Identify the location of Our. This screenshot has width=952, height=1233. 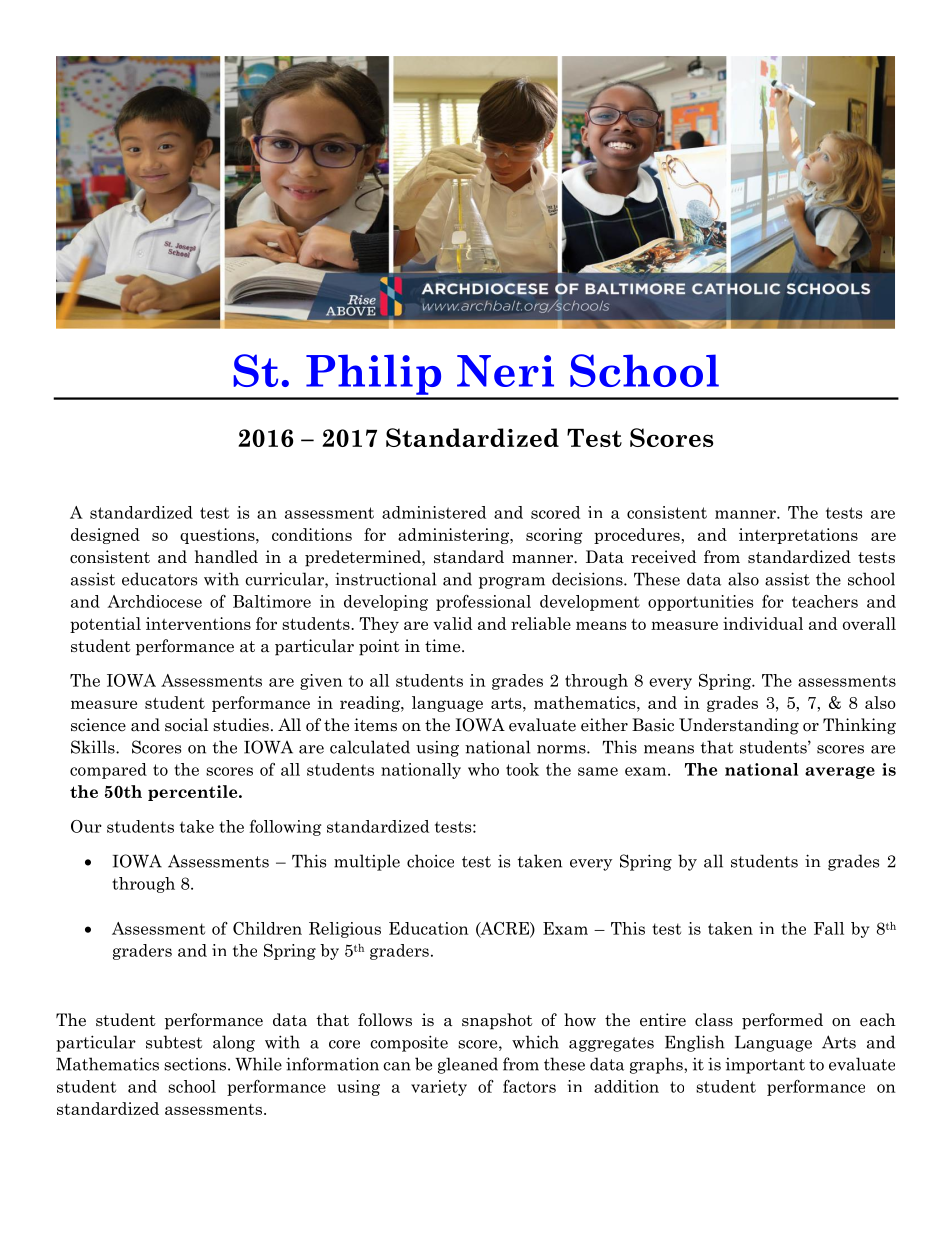
(86, 826).
